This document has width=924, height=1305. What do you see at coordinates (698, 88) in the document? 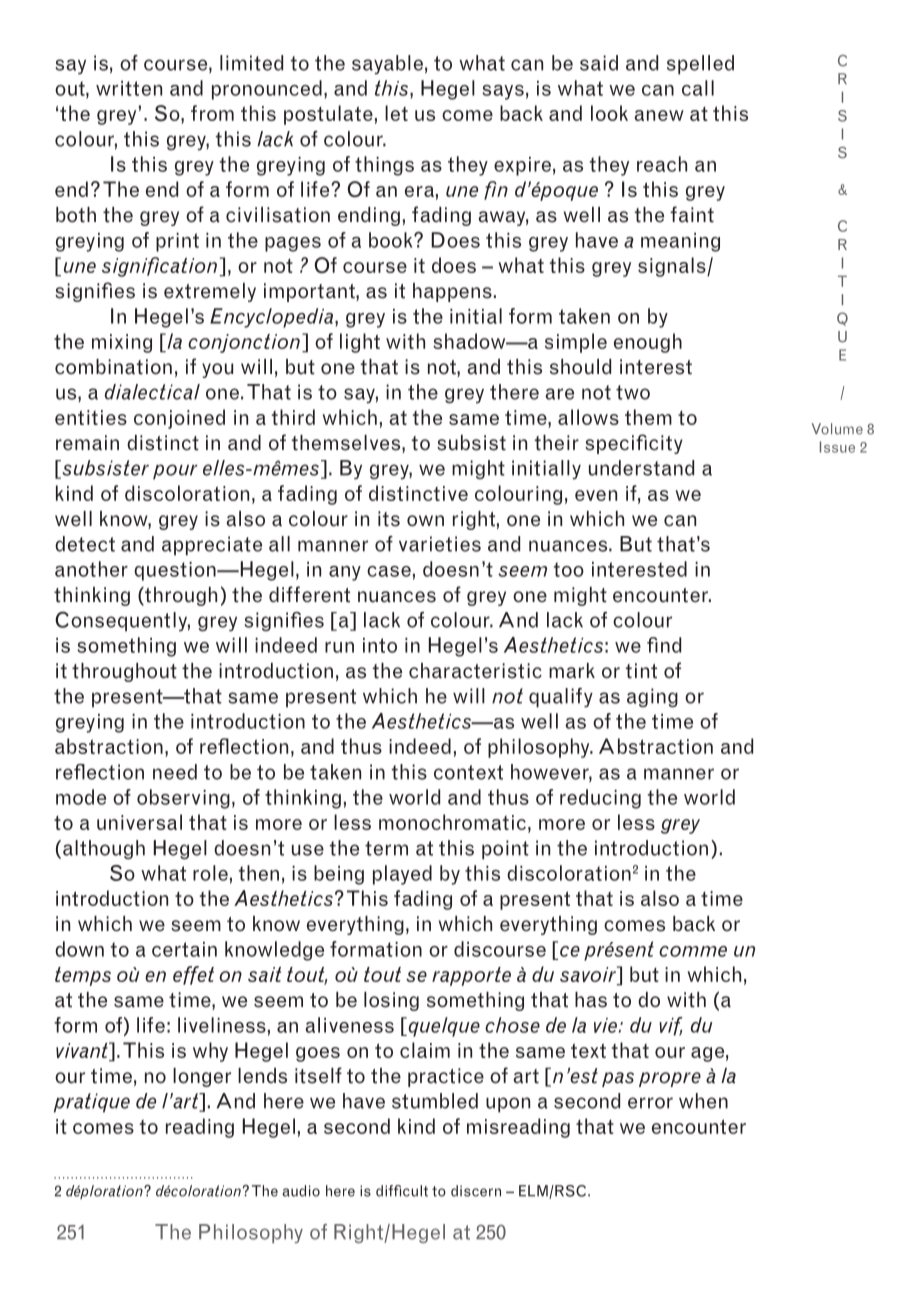
I see `call` at bounding box center [698, 88].
